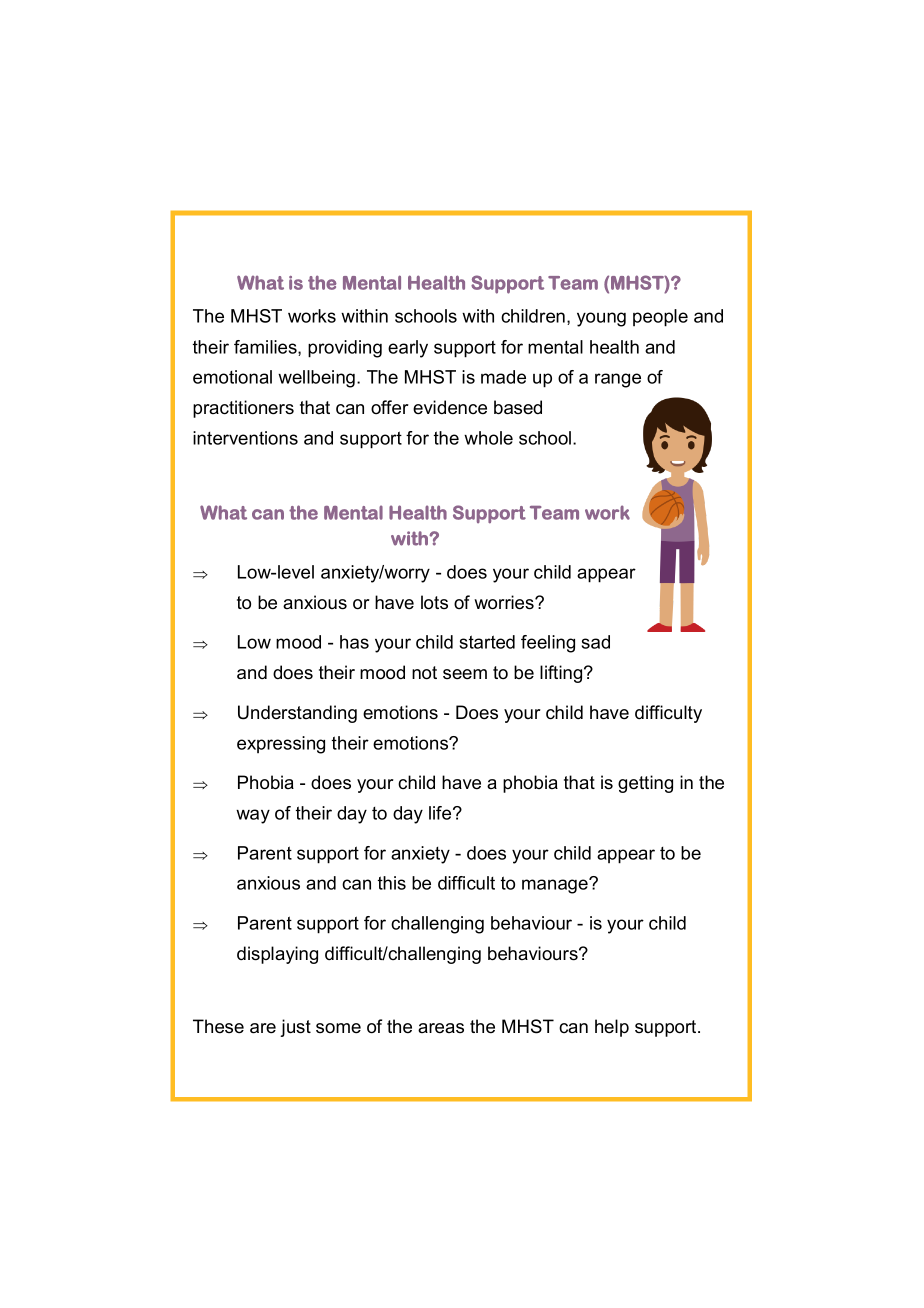  Describe the element at coordinates (253, 816) in the page. I see `way` at that location.
